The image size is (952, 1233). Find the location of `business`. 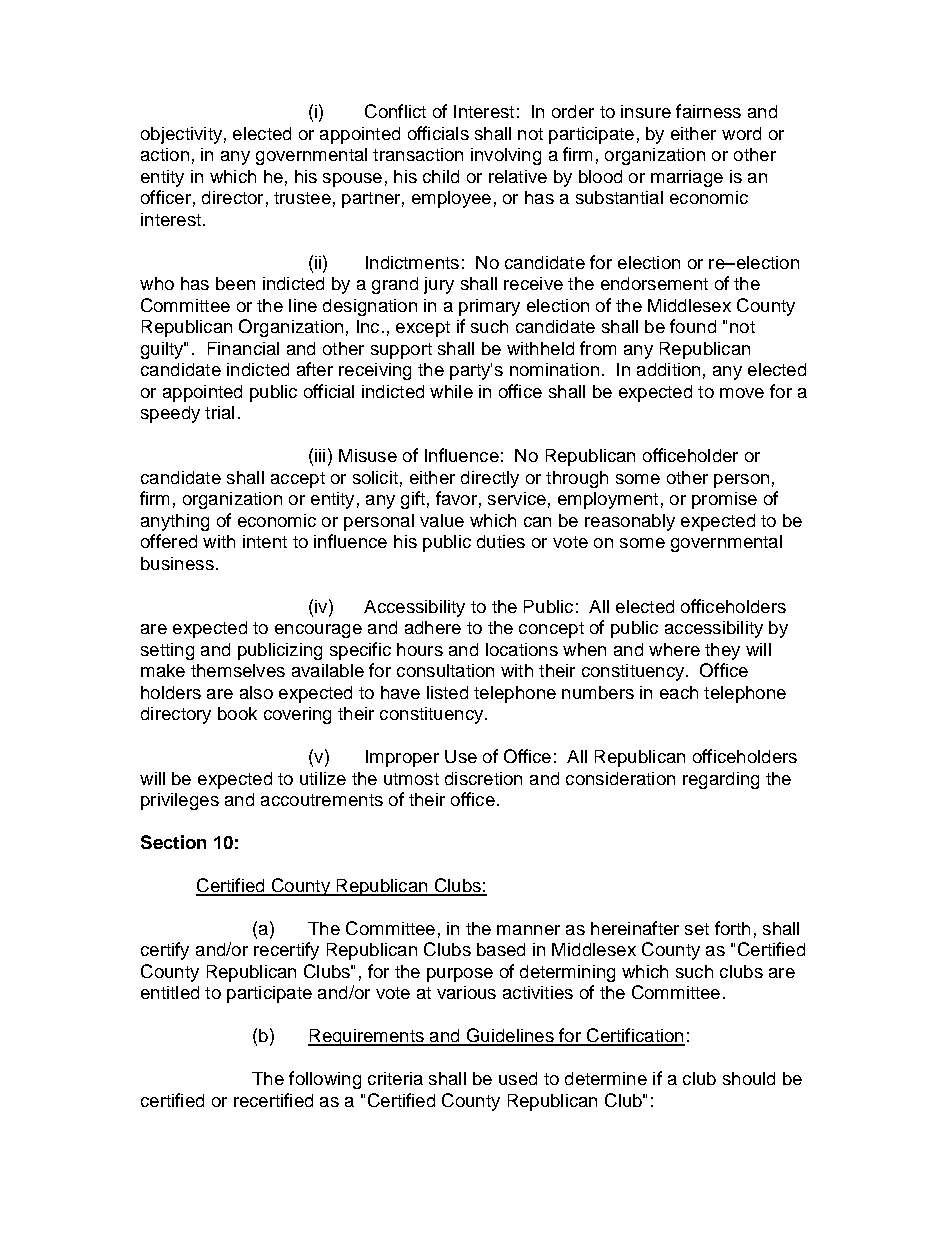

business is located at coordinates (177, 563).
